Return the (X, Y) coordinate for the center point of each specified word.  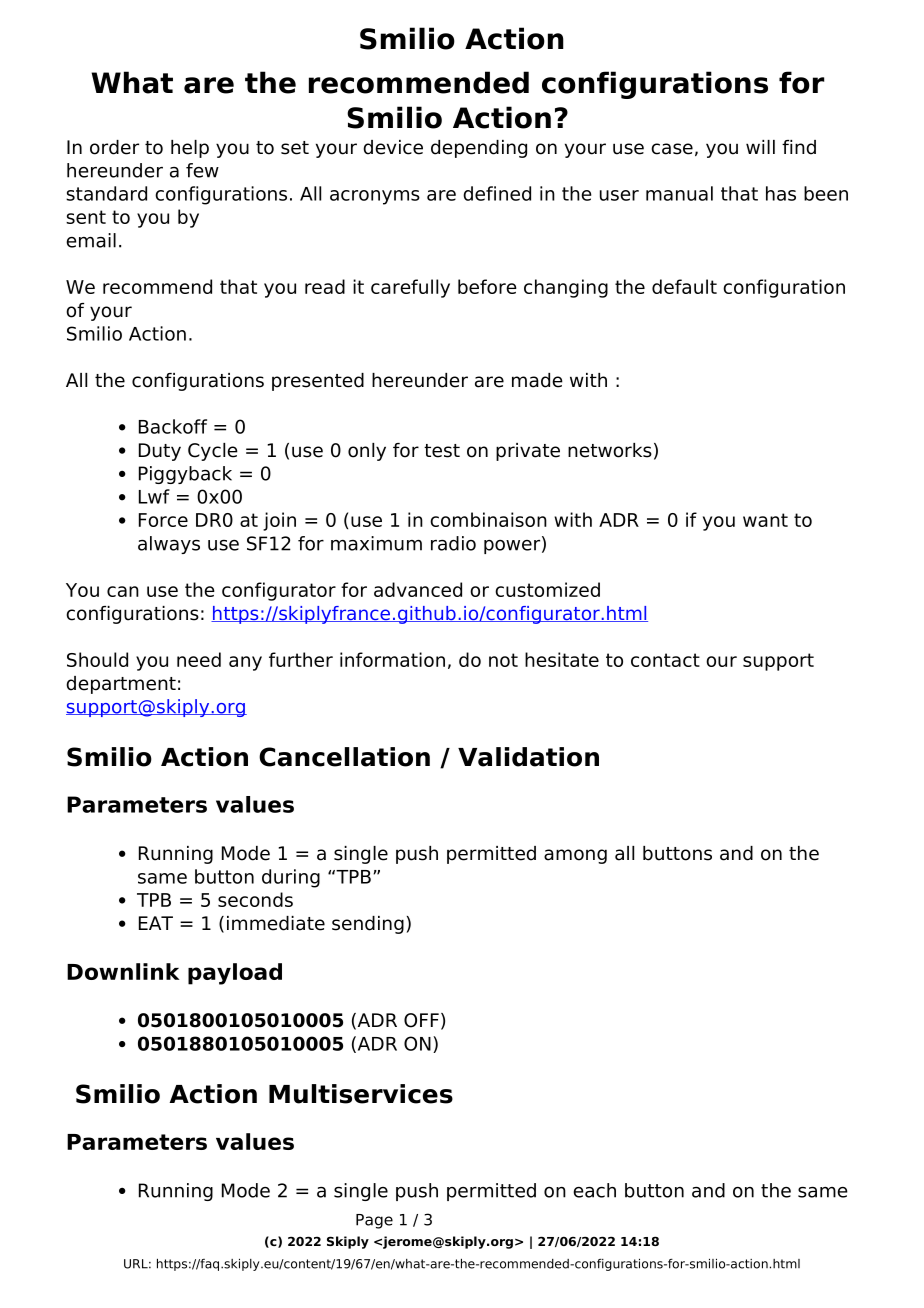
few (202, 170)
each (594, 1190)
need (199, 659)
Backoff (173, 426)
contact (665, 660)
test (442, 451)
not (503, 660)
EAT (156, 923)
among (575, 856)
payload (235, 974)
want (765, 520)
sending (368, 925)
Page (374, 1221)
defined (497, 193)
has (781, 193)
